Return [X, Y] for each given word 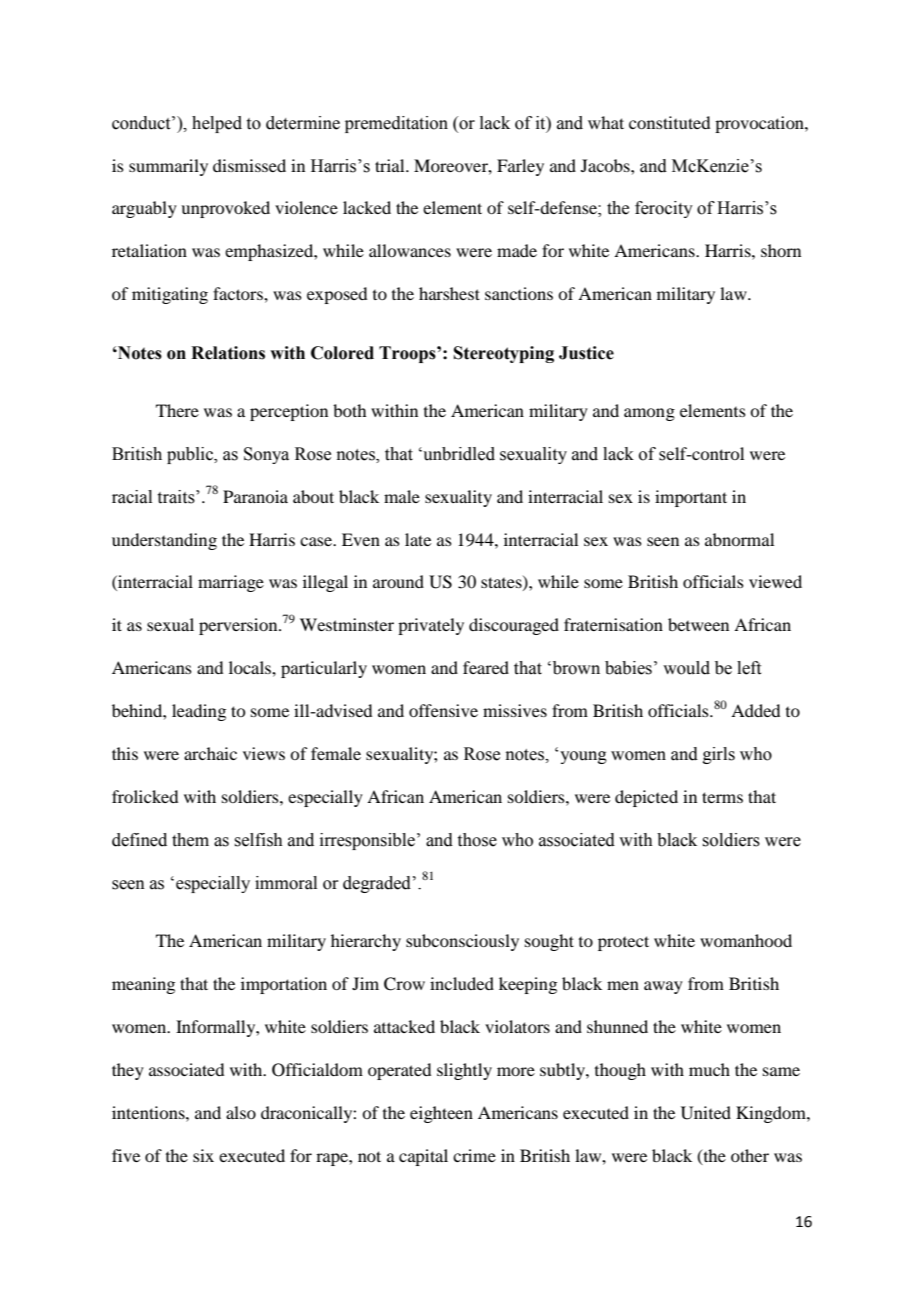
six [203, 1155]
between [698, 624]
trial [391, 165]
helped [217, 124]
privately [431, 626]
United [706, 1113]
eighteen [441, 1114]
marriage [231, 583]
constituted [669, 122]
